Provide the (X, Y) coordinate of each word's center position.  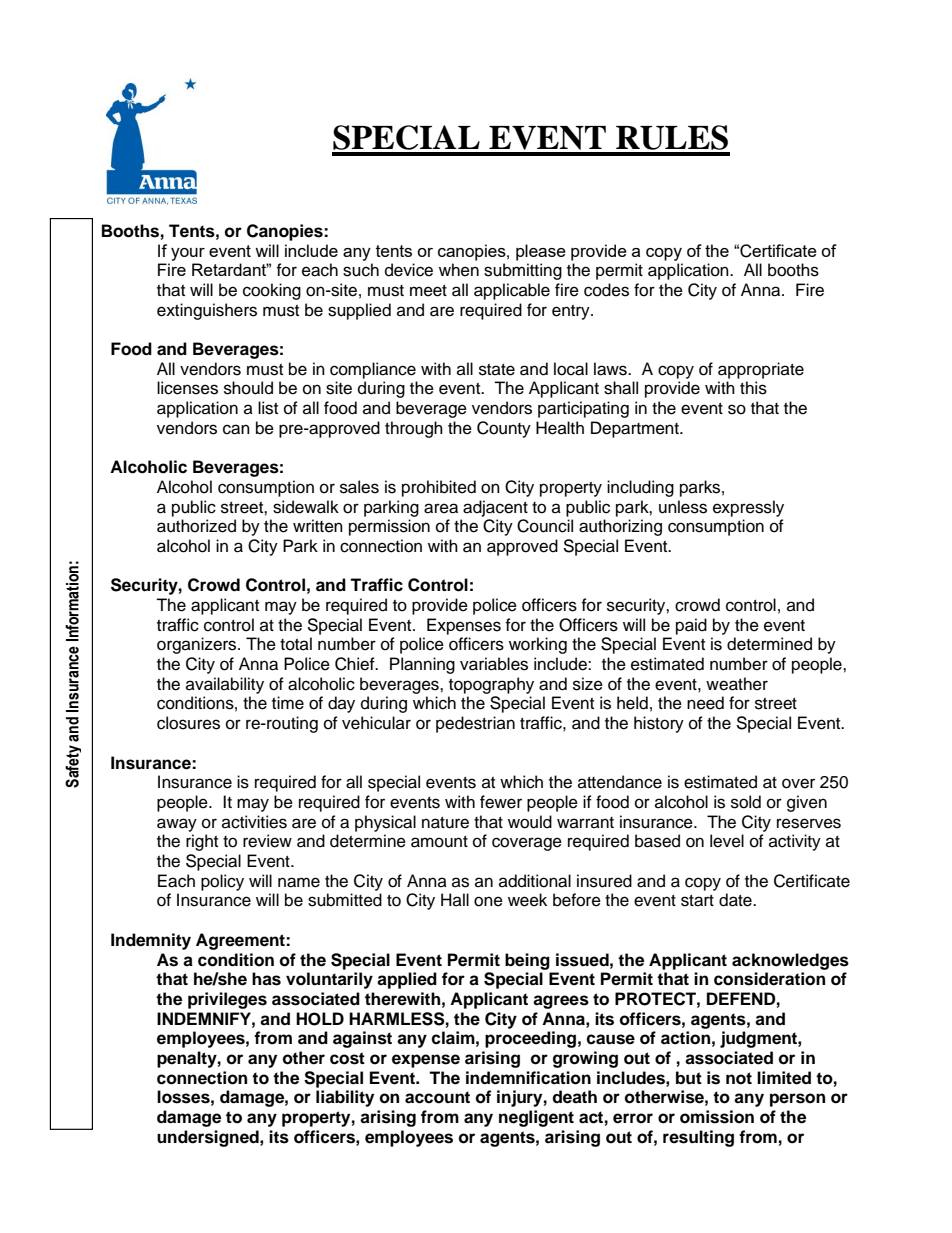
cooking (272, 291)
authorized (196, 526)
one (488, 901)
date (736, 900)
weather (737, 684)
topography (491, 685)
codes (606, 290)
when (459, 270)
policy (222, 882)
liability (345, 1098)
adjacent (495, 508)
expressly (748, 508)
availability (225, 685)
